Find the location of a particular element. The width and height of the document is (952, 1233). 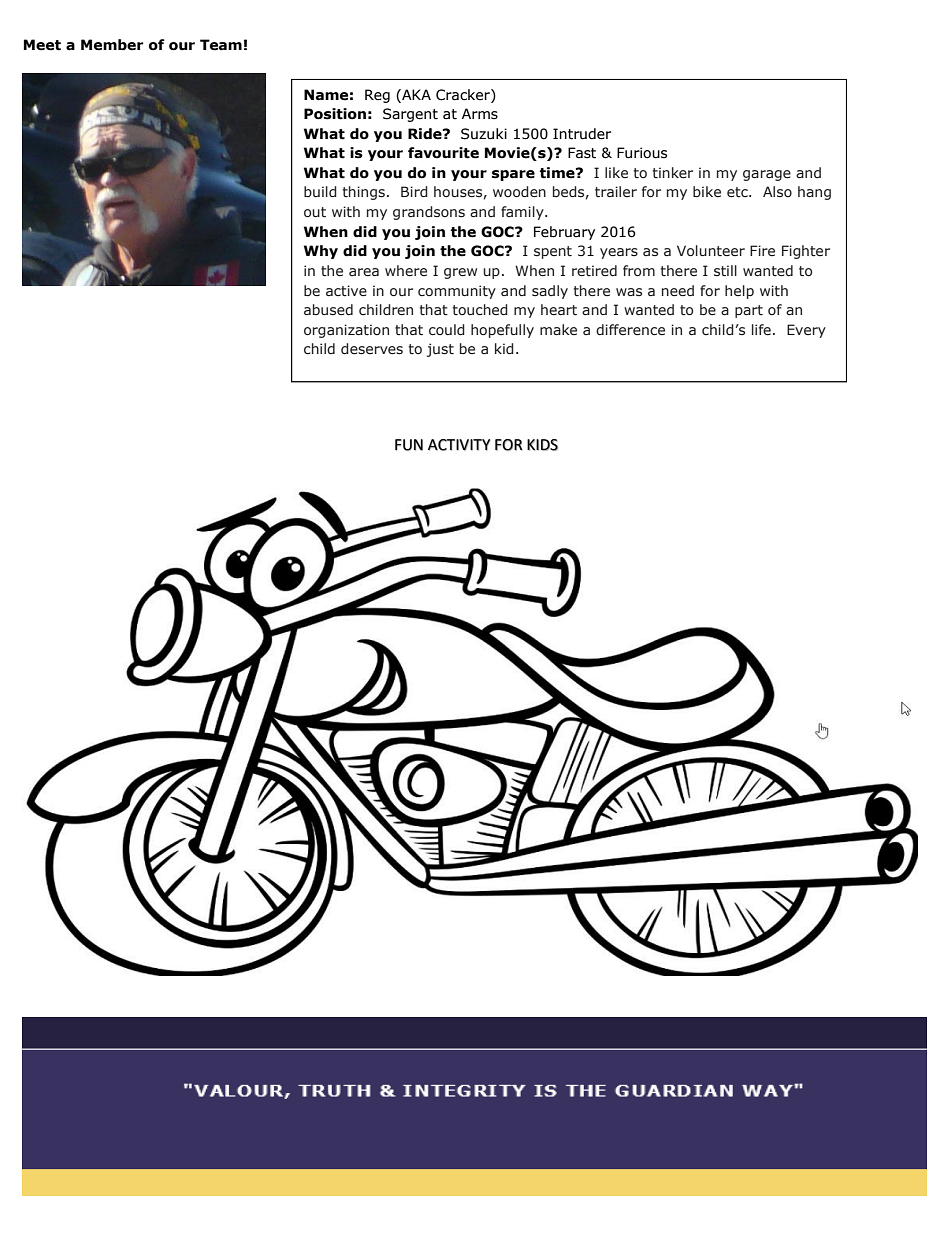

Bird is located at coordinates (414, 191).
